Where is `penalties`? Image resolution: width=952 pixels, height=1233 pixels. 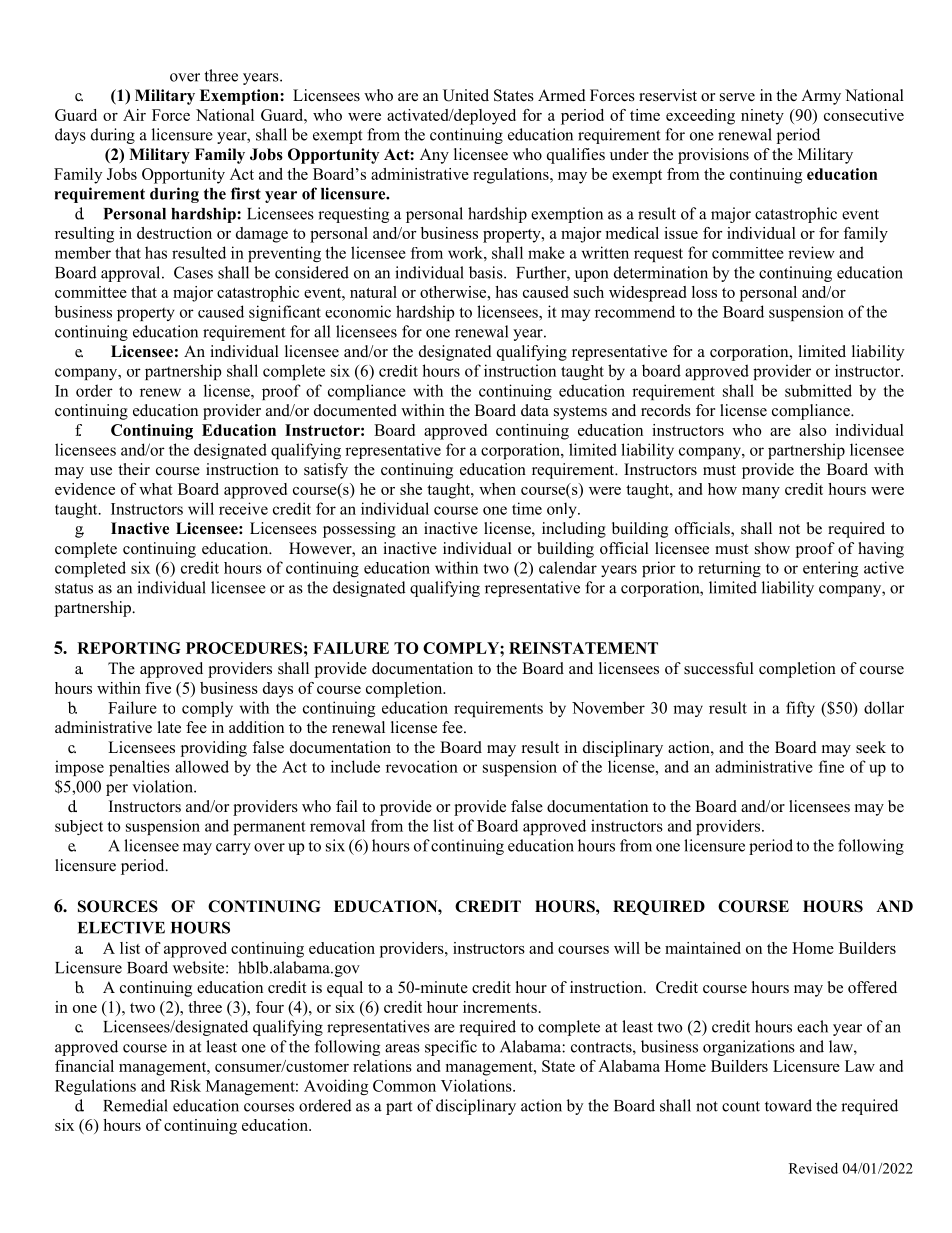 penalties is located at coordinates (139, 768).
